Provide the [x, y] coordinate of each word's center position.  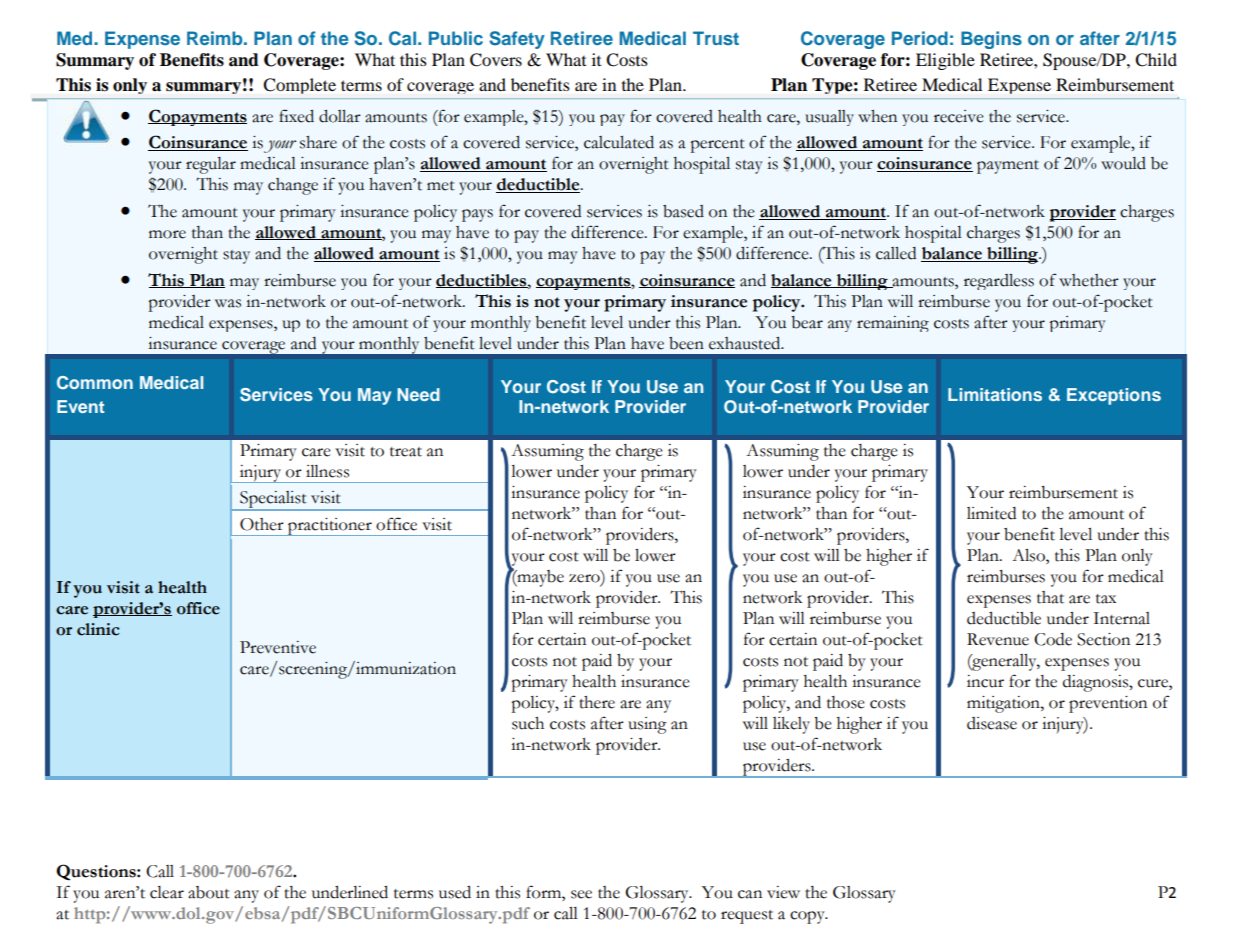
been [686, 343]
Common [95, 383]
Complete [300, 86]
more [167, 234]
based [683, 211]
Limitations [995, 394]
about [209, 892]
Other [262, 524]
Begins [991, 40]
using [647, 725]
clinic [98, 629]
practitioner [330, 527]
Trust [716, 38]
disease [992, 723]
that [1050, 597]
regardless [999, 282]
